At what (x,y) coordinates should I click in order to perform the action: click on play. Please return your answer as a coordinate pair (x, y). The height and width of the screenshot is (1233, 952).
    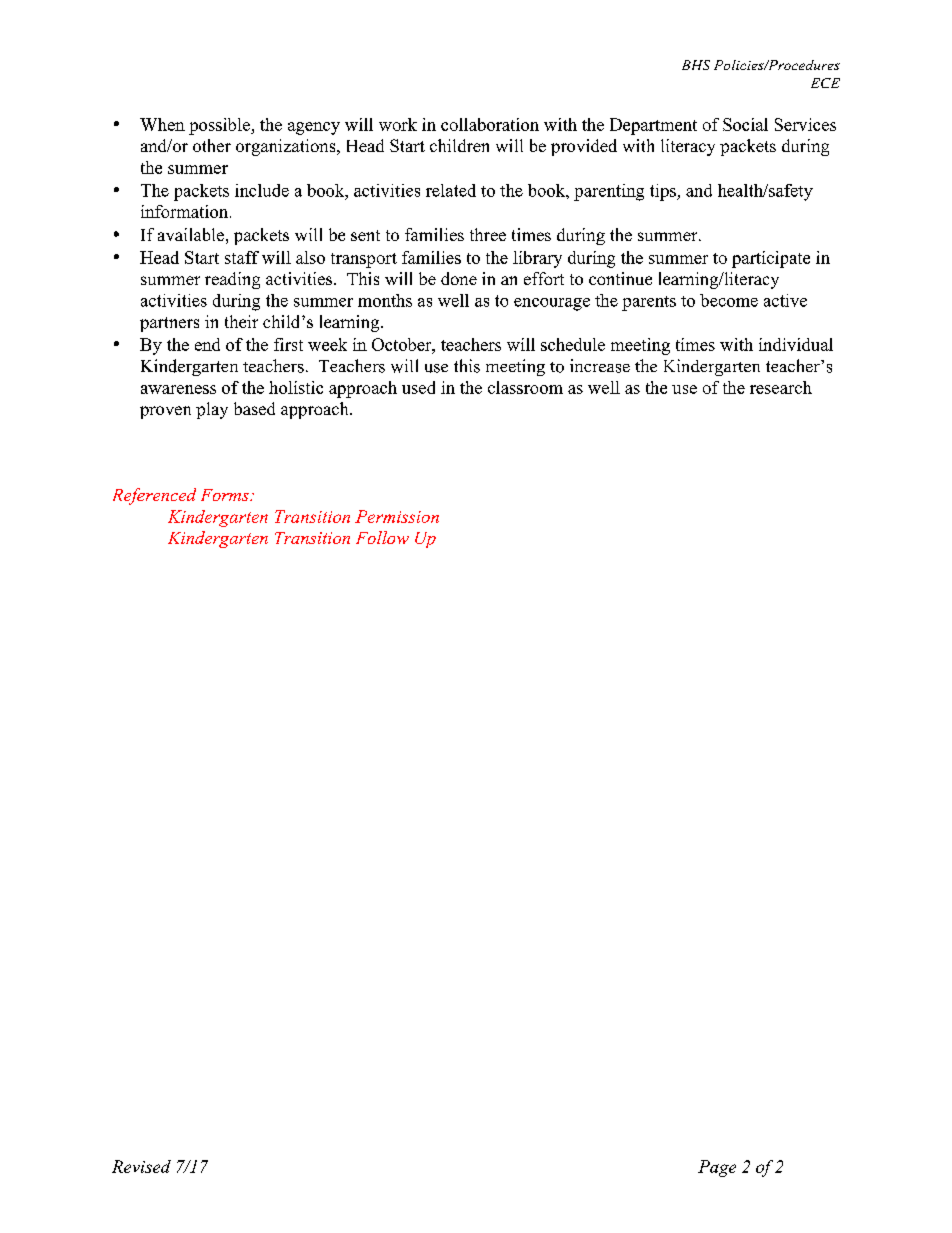
    Looking at the image, I should click on (212, 410).
